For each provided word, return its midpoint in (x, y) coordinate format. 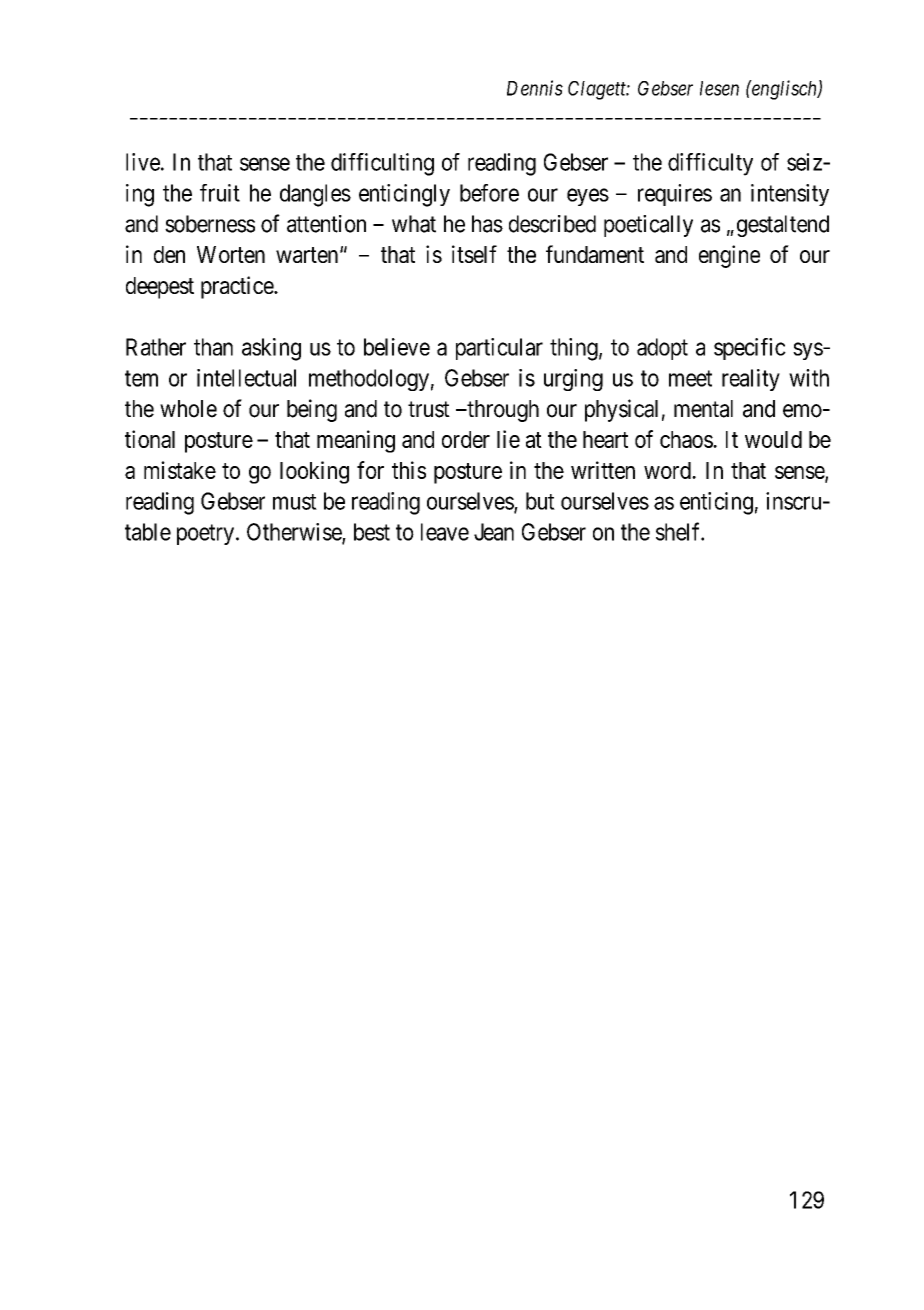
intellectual (246, 378)
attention (326, 224)
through (502, 411)
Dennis (535, 88)
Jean (494, 532)
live (143, 162)
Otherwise (295, 533)
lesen (719, 88)
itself (474, 254)
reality (751, 380)
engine (729, 256)
